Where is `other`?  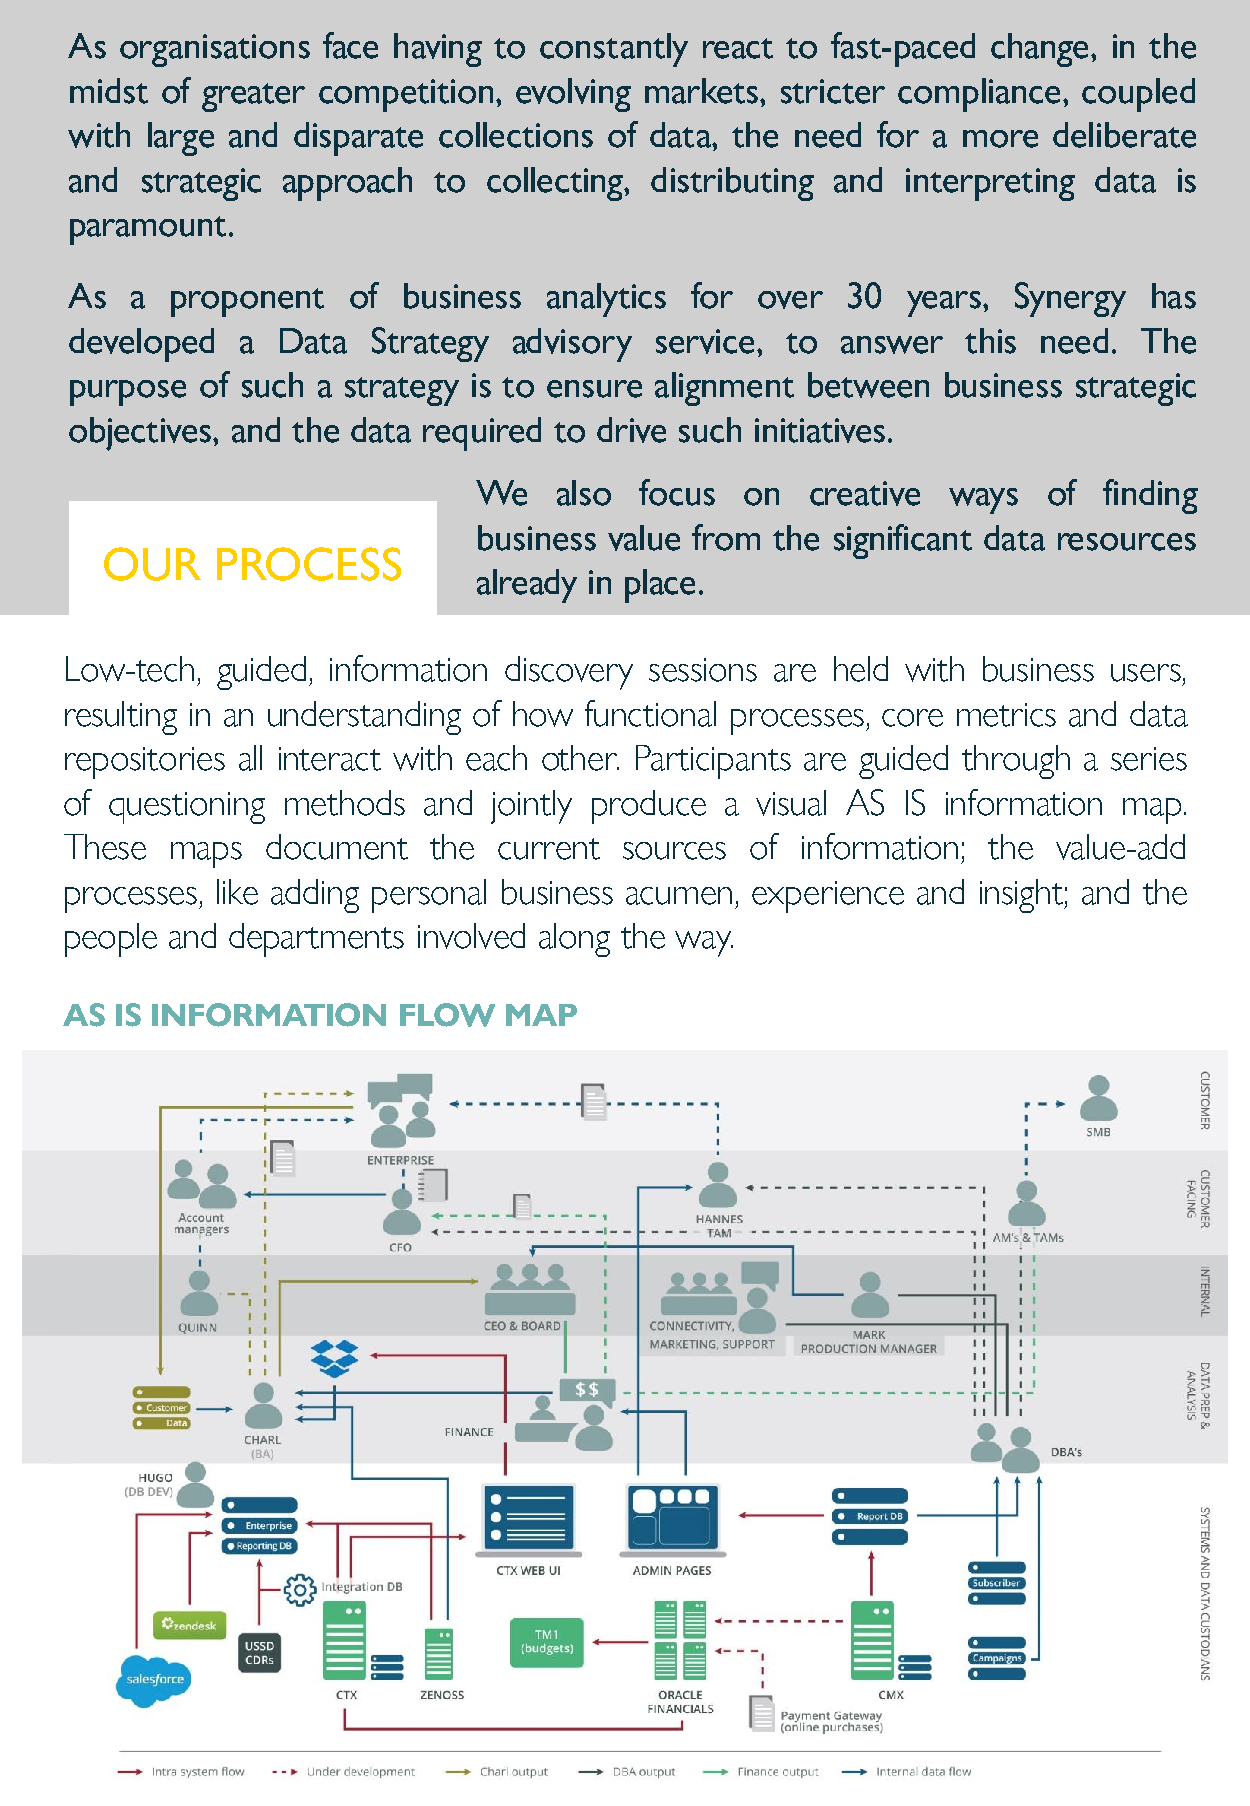 other is located at coordinates (580, 758).
